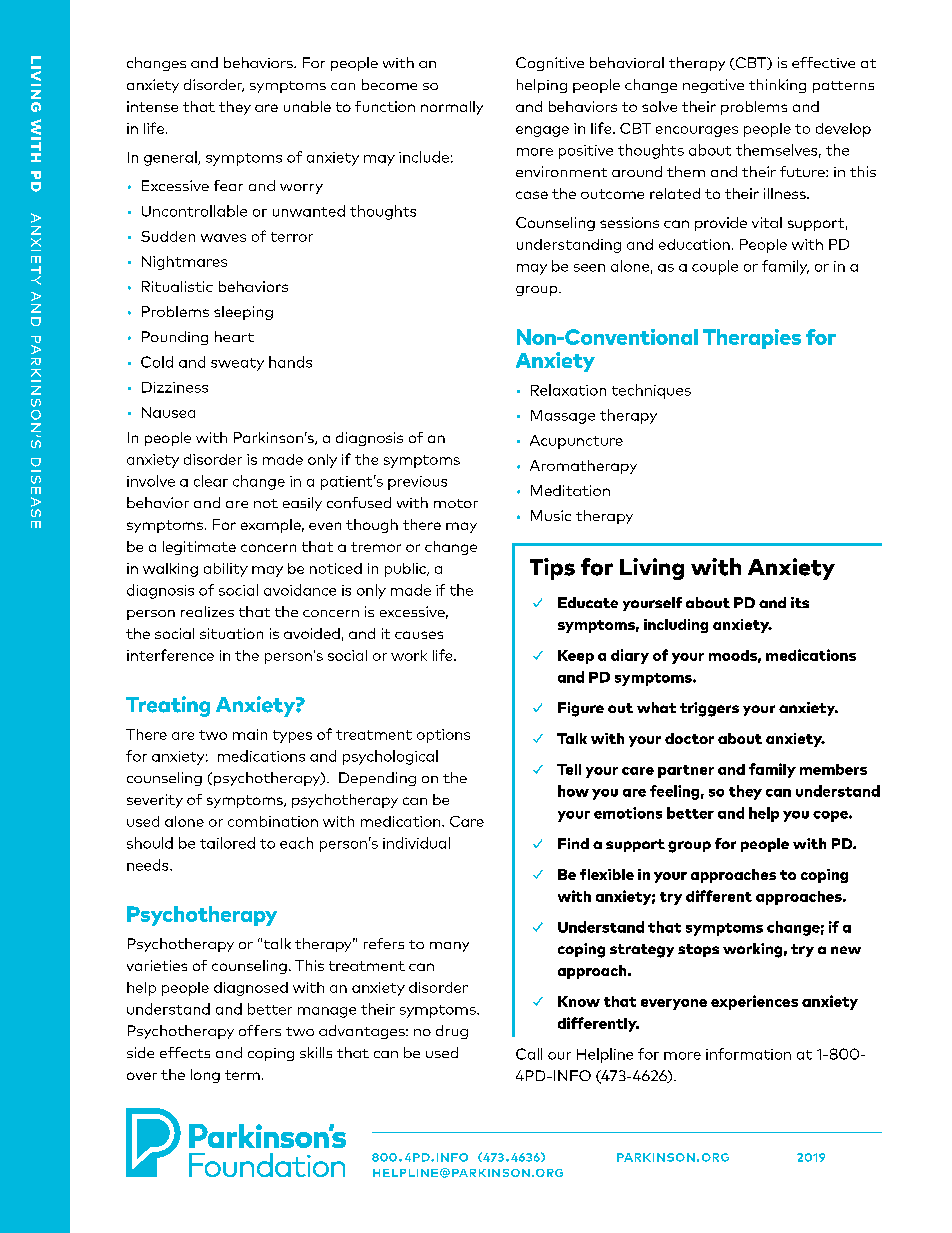  I want to click on its, so click(800, 602).
